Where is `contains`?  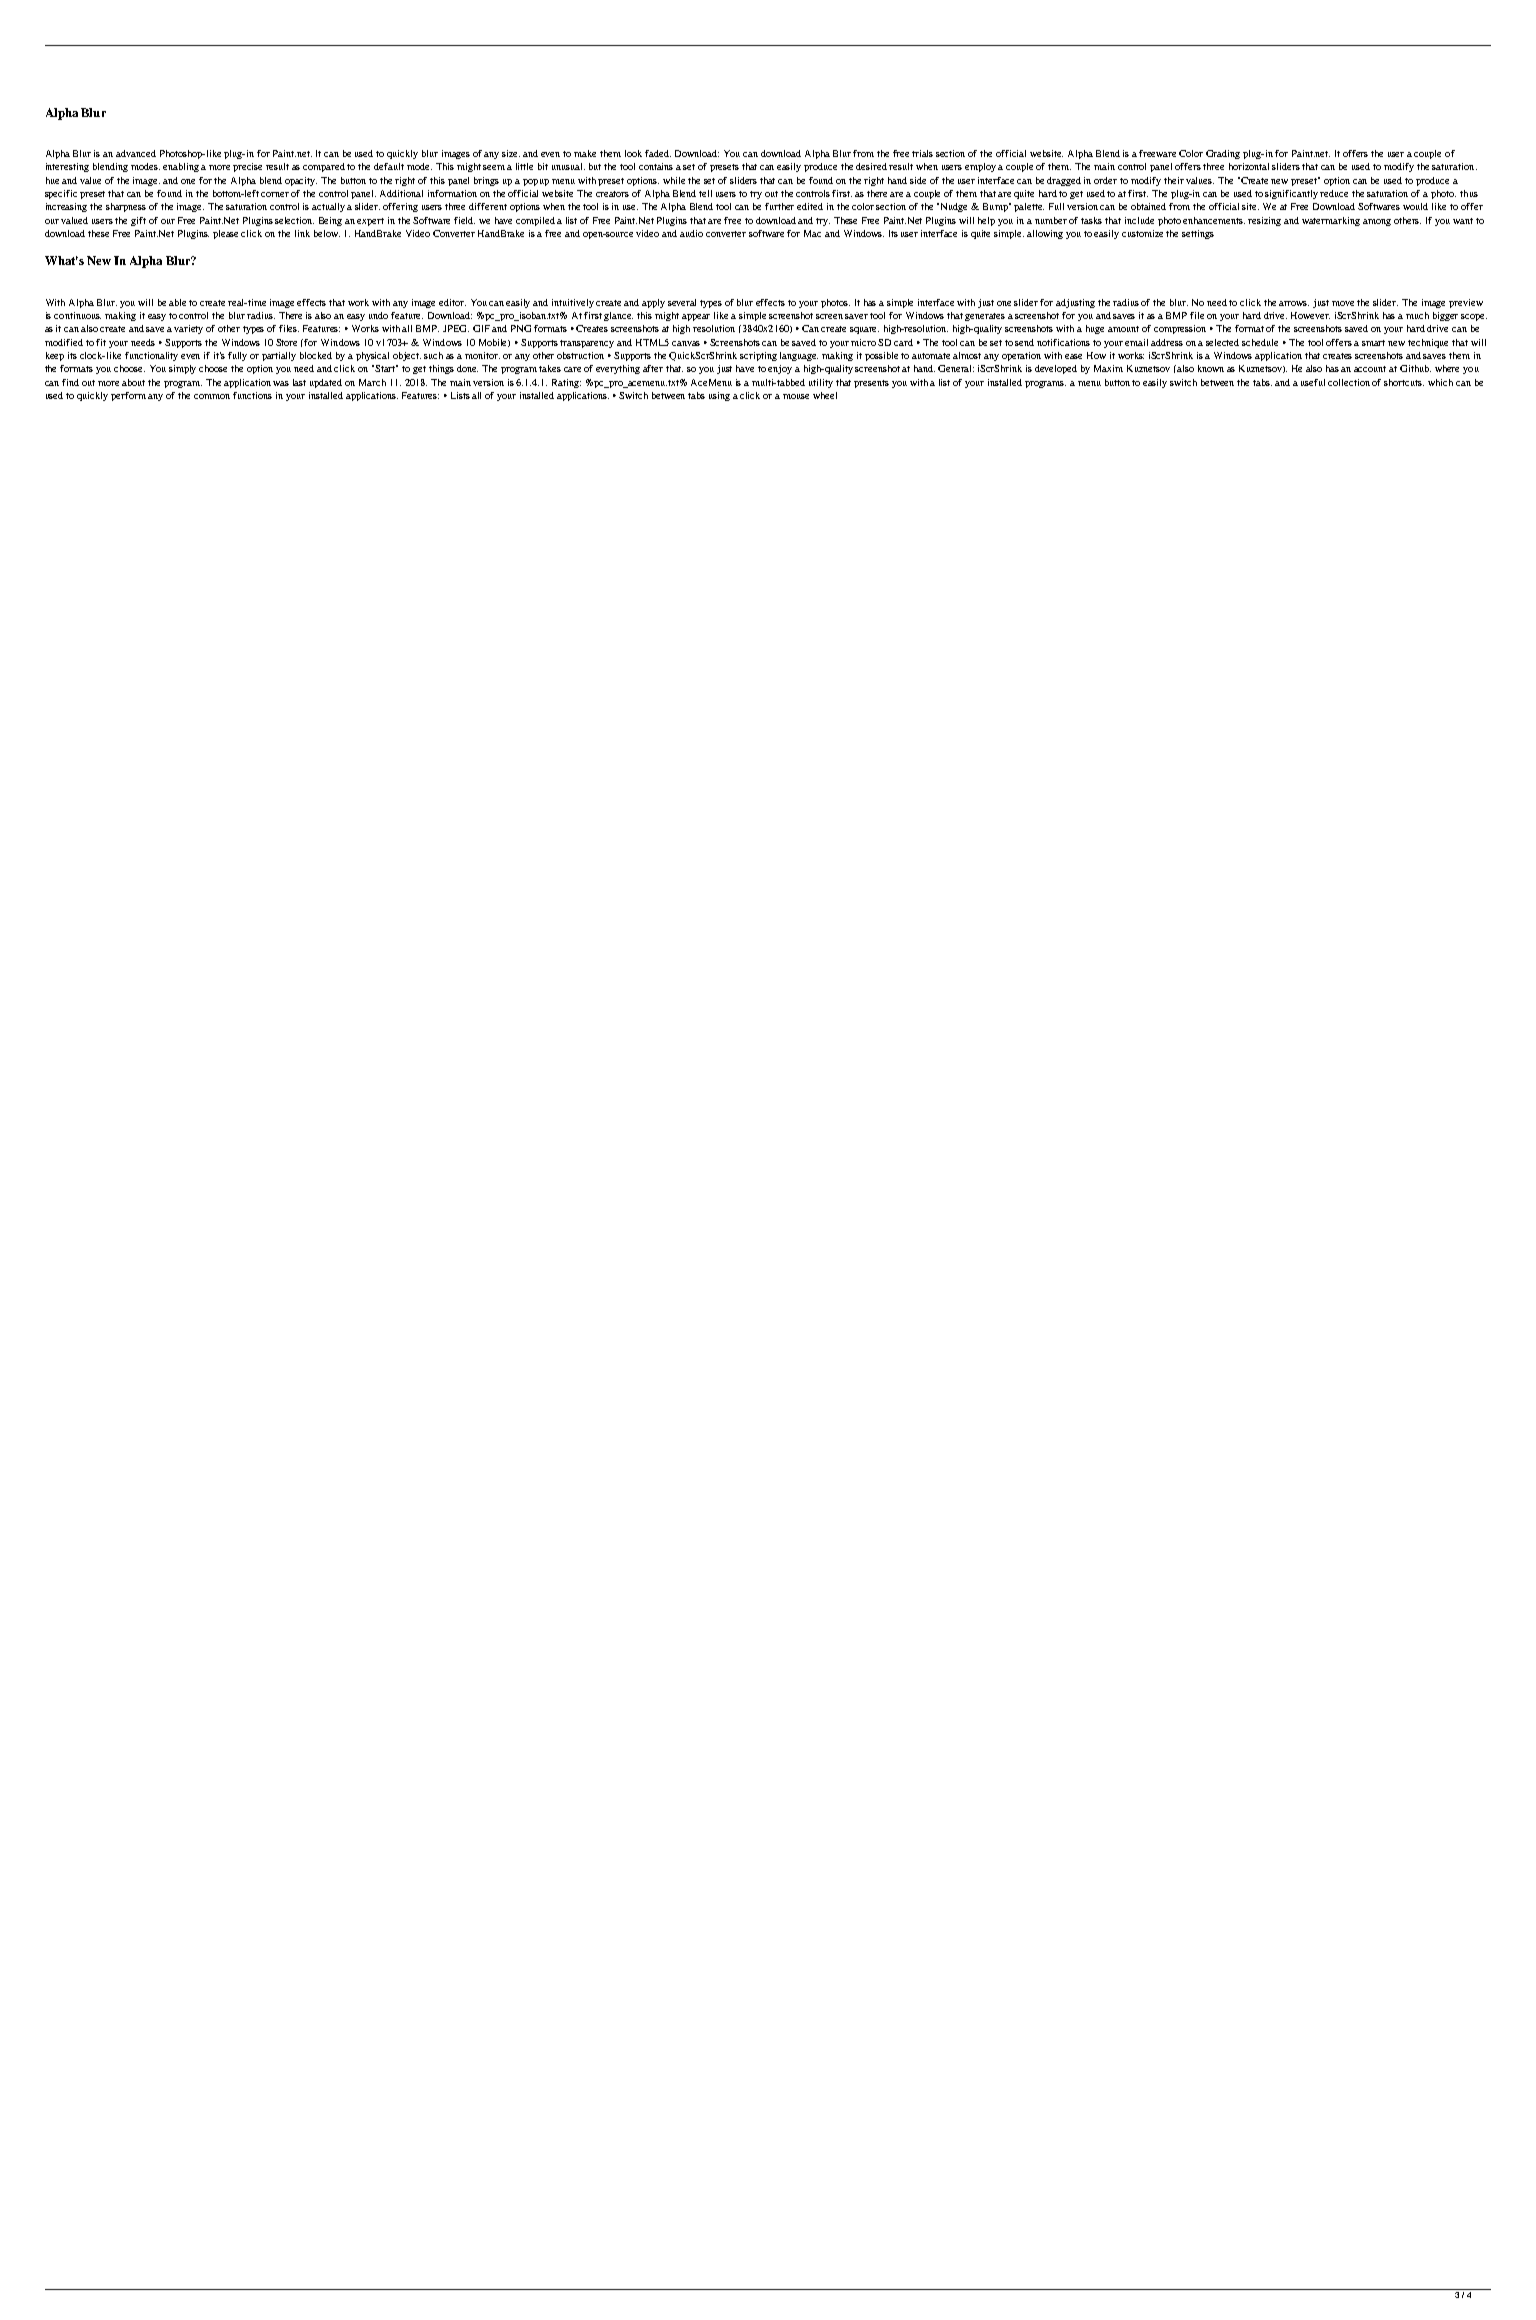
contains is located at coordinates (656, 166).
